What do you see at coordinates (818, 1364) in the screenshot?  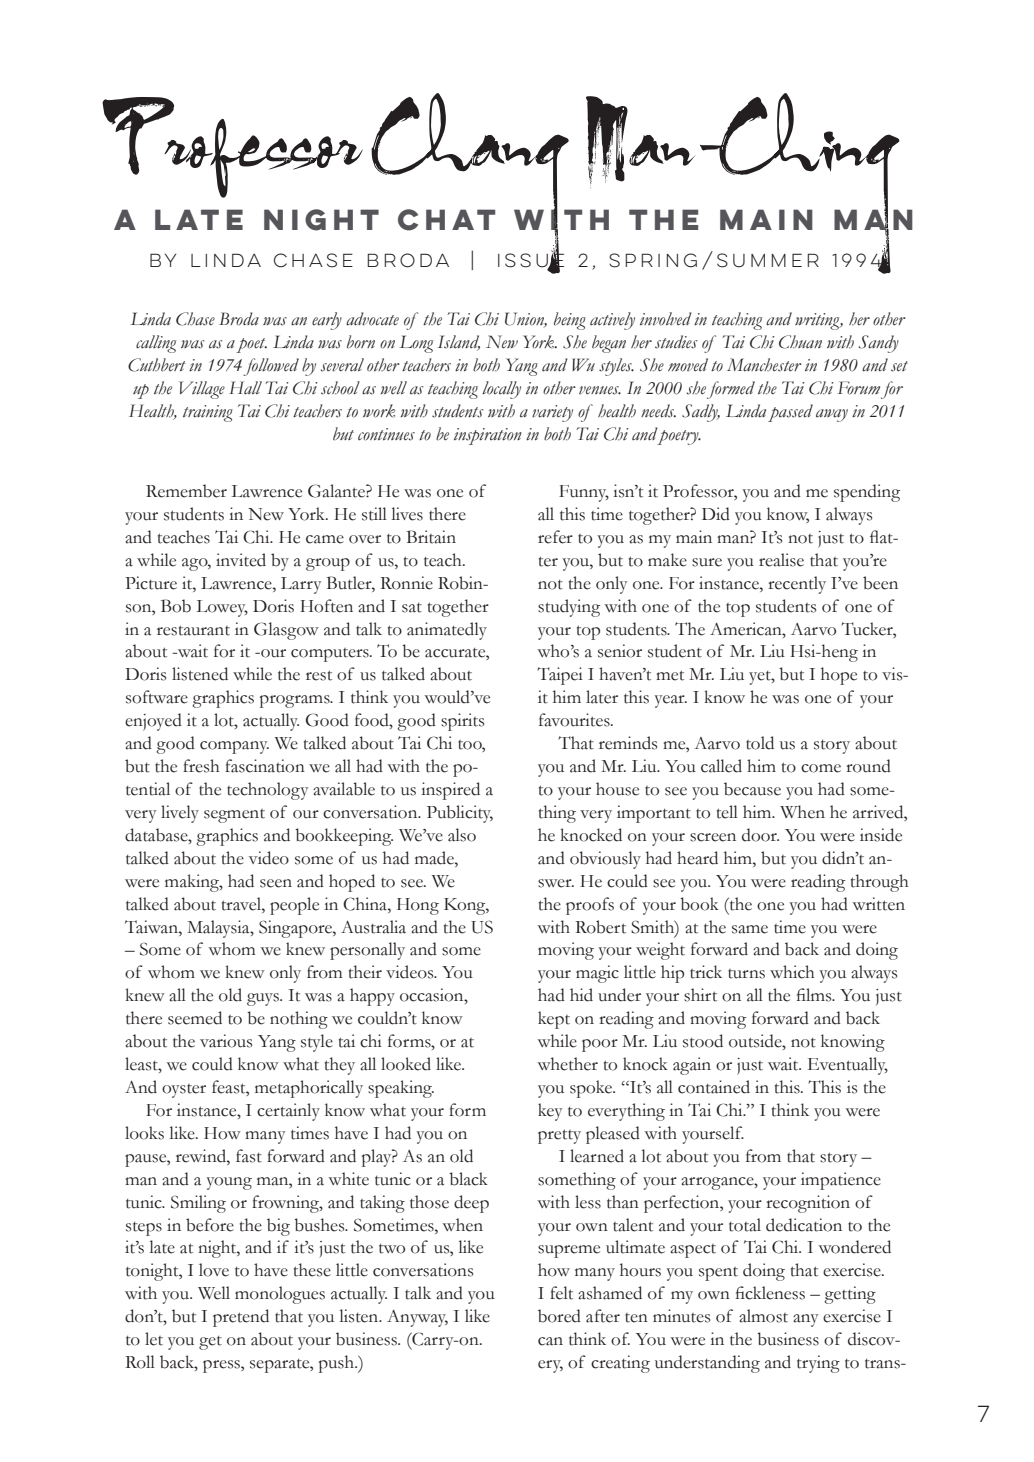 I see `trying` at bounding box center [818, 1364].
